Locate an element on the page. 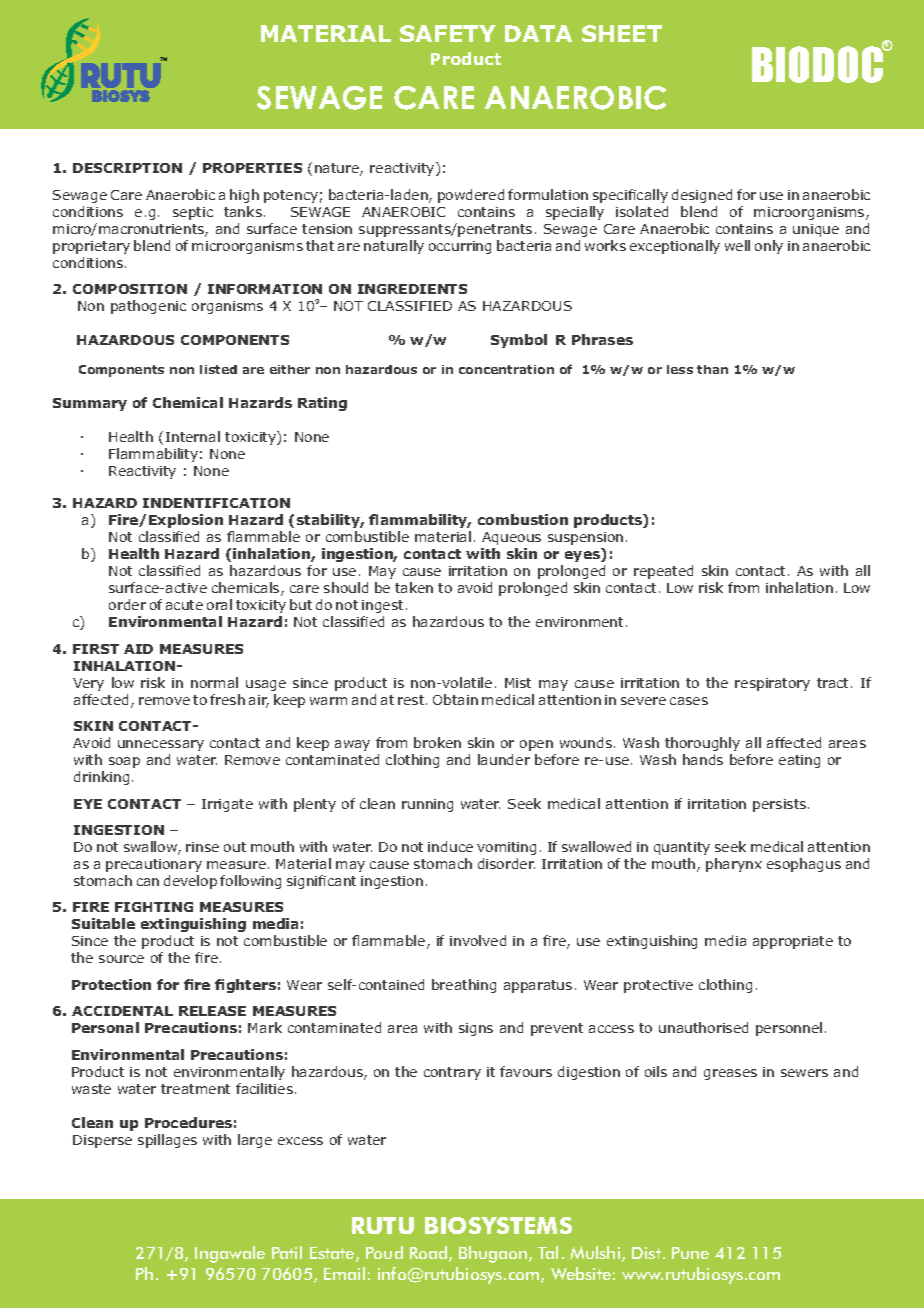 The image size is (924, 1308). soap is located at coordinates (124, 762).
